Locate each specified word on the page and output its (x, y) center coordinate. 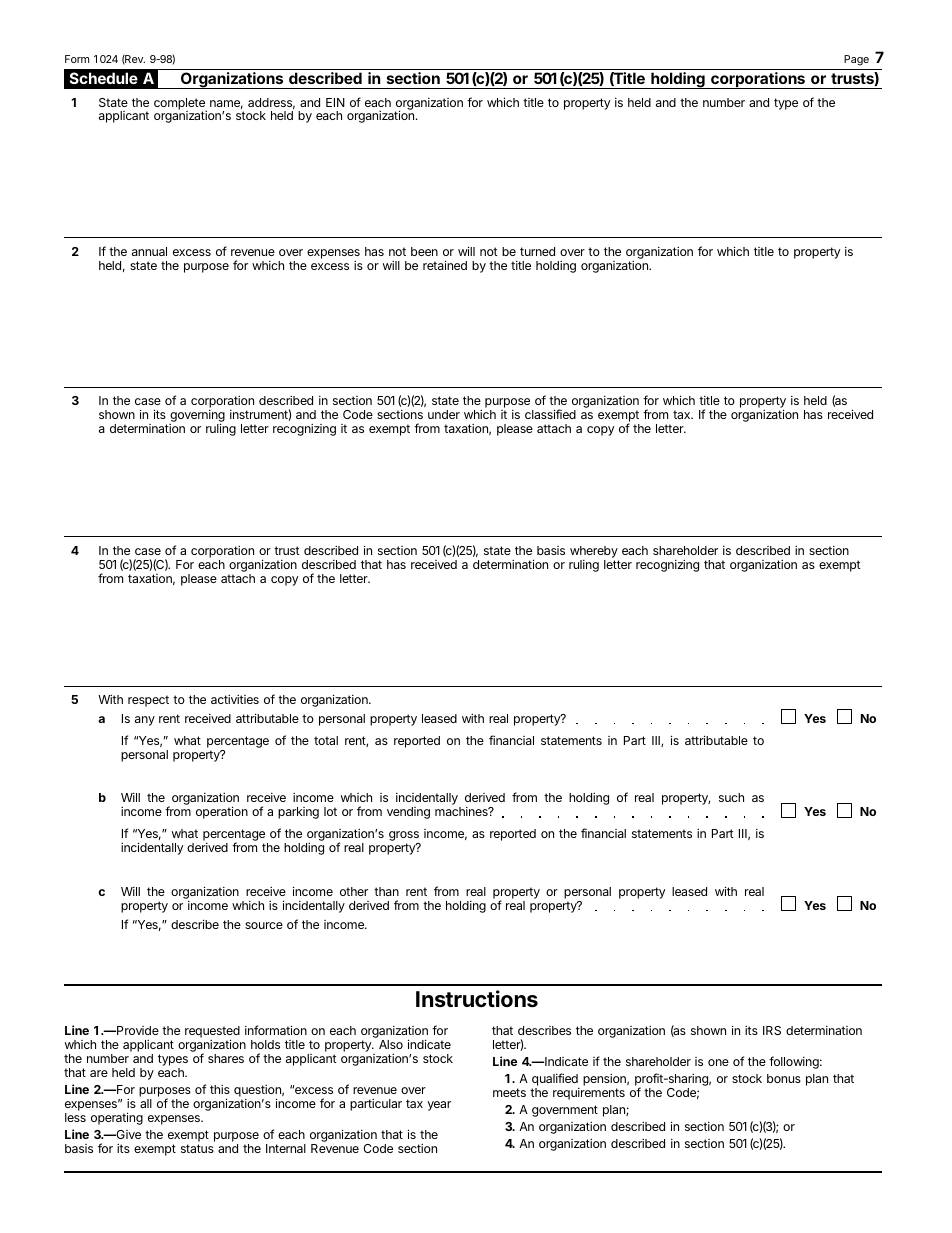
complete (180, 105)
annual (149, 251)
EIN (335, 102)
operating (117, 1118)
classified (550, 414)
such (731, 797)
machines (462, 811)
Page (856, 60)
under (444, 414)
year (439, 1106)
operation (222, 812)
